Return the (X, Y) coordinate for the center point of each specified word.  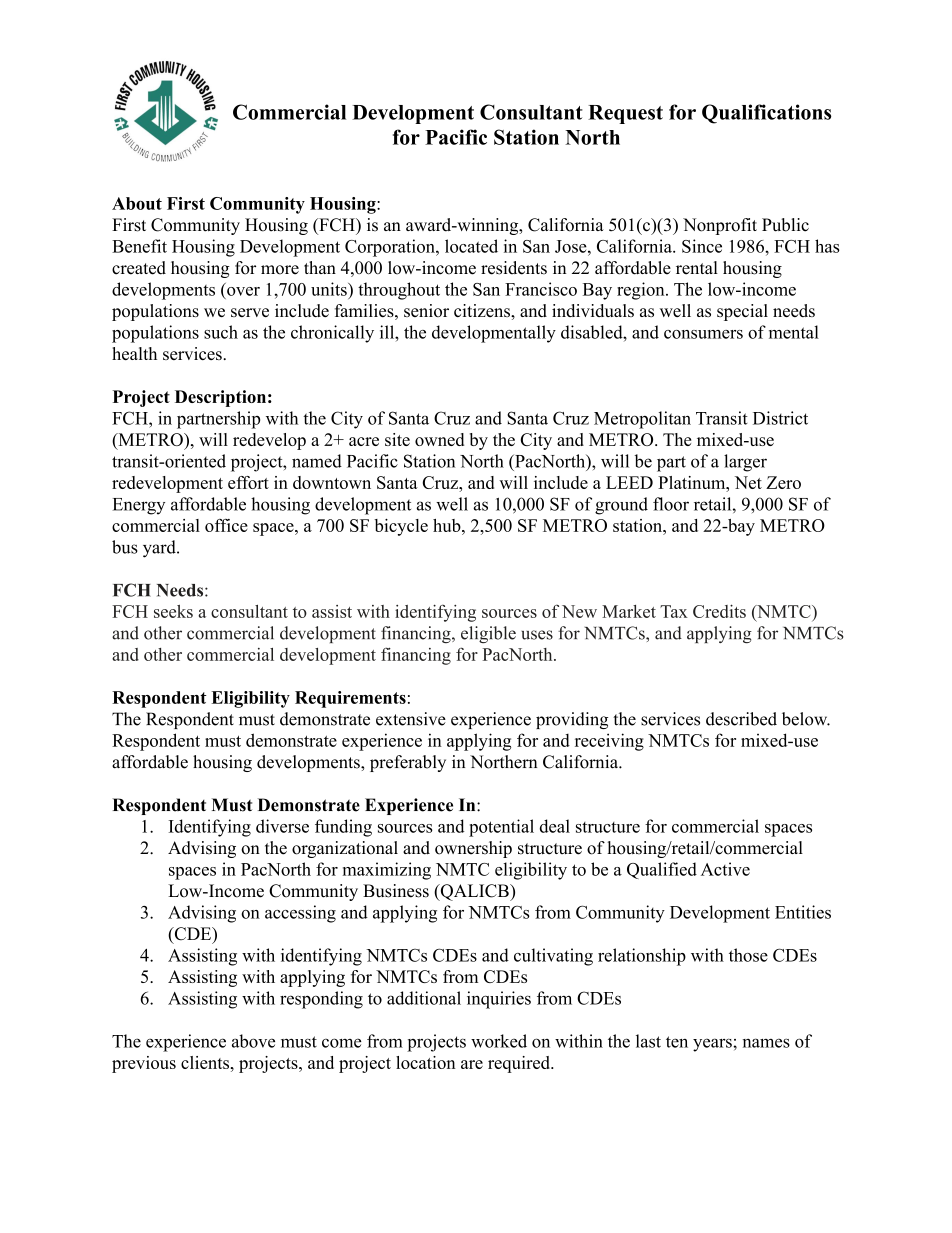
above (253, 1041)
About (137, 203)
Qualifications (766, 114)
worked (499, 1041)
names (766, 1043)
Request (625, 114)
